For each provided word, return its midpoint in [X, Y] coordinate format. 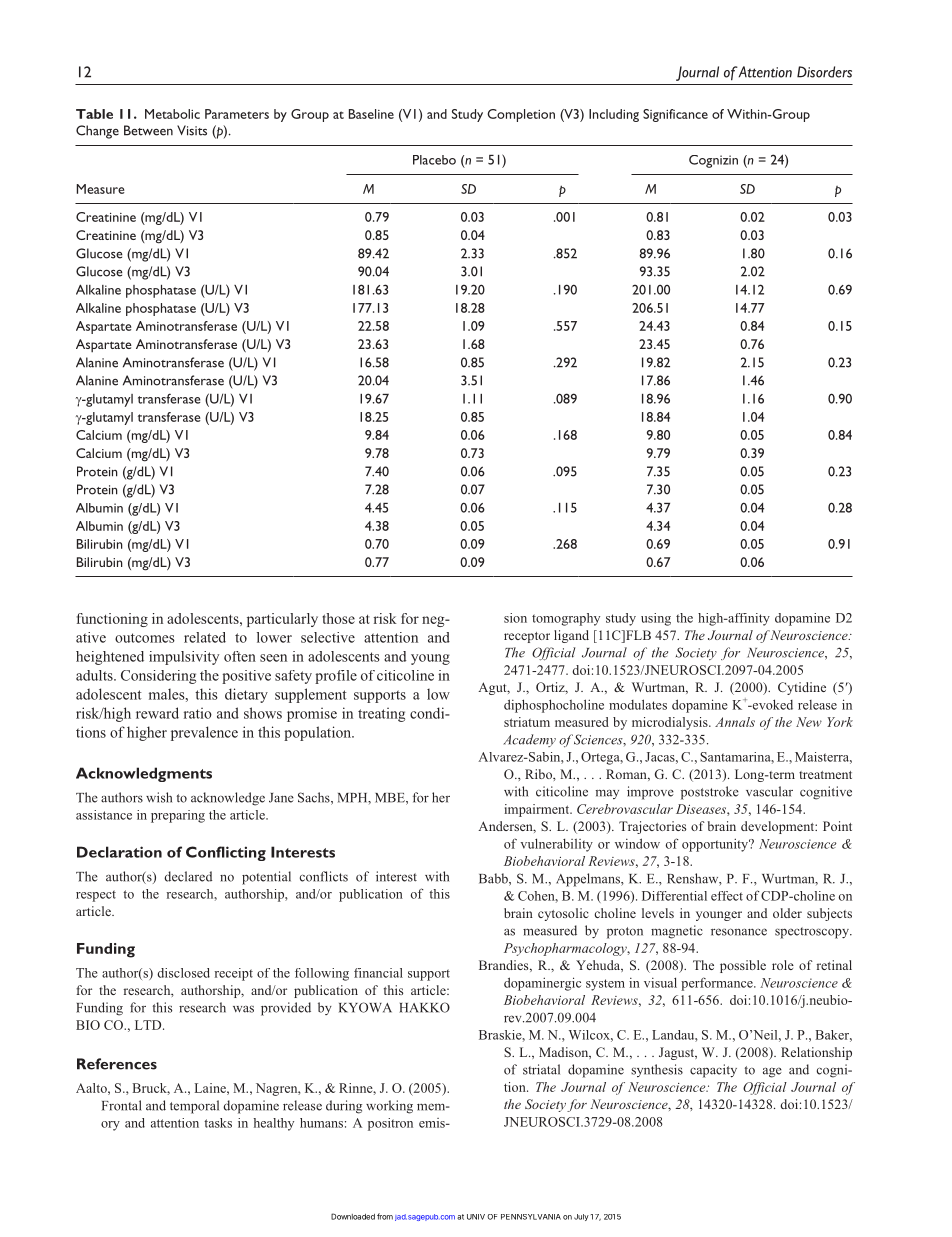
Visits [192, 130]
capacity [713, 1071]
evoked [771, 704]
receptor [527, 637]
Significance [675, 115]
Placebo [434, 160]
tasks [218, 1123]
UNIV [476, 1217]
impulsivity [184, 658]
